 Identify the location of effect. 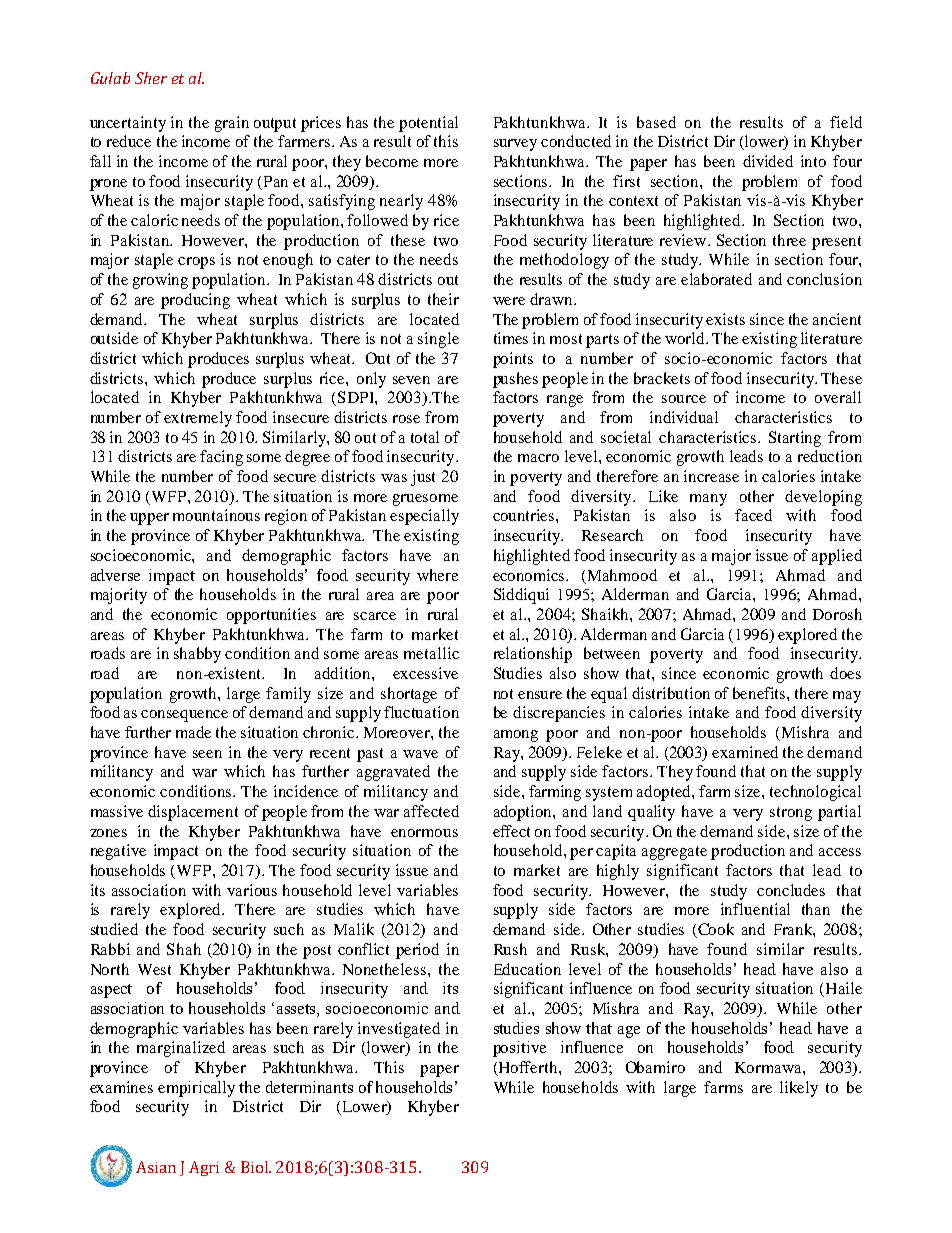
(511, 831).
